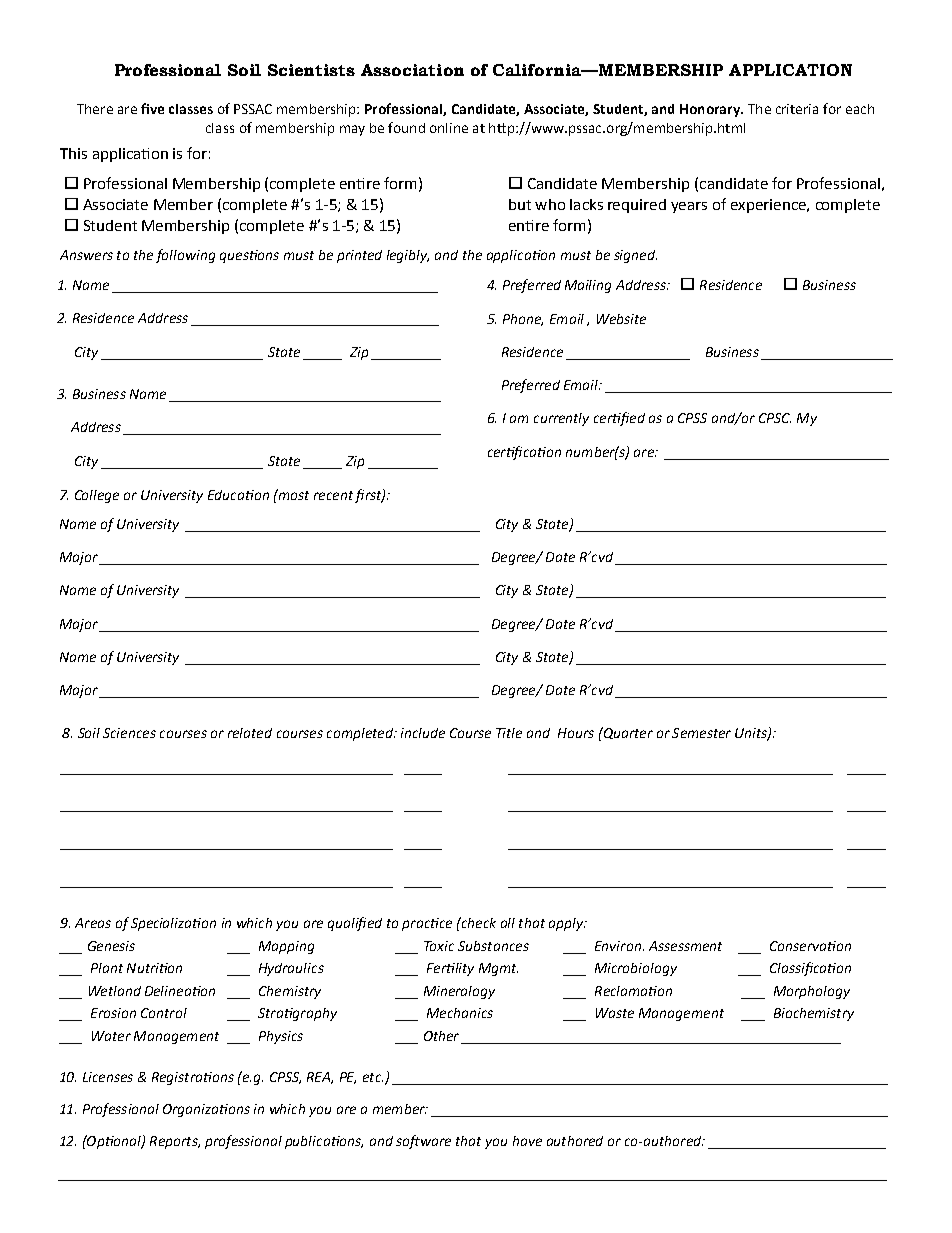  Describe the element at coordinates (701, 733) in the screenshot. I see `Semester` at that location.
